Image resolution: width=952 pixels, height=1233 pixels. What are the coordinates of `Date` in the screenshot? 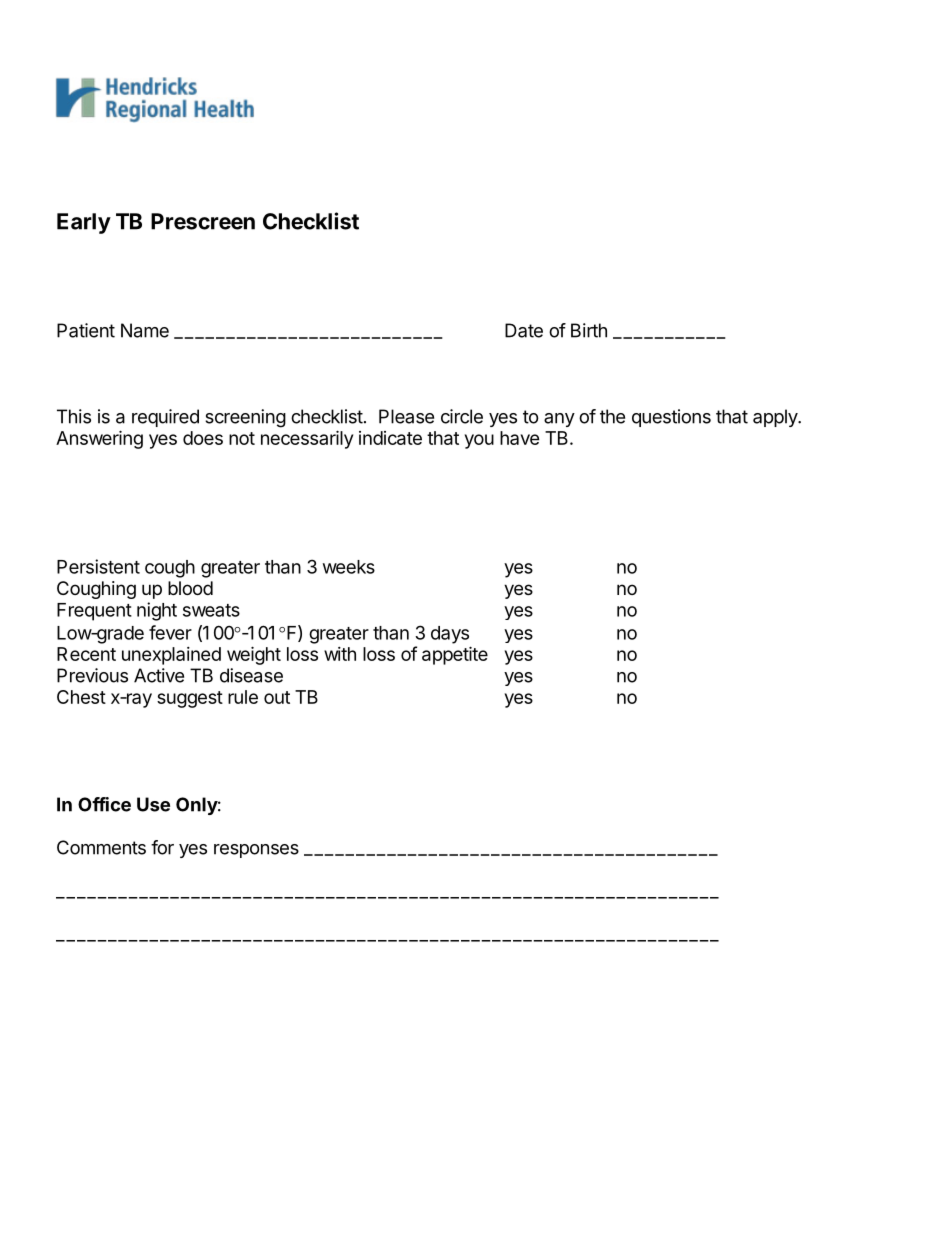 It's located at (524, 330).
